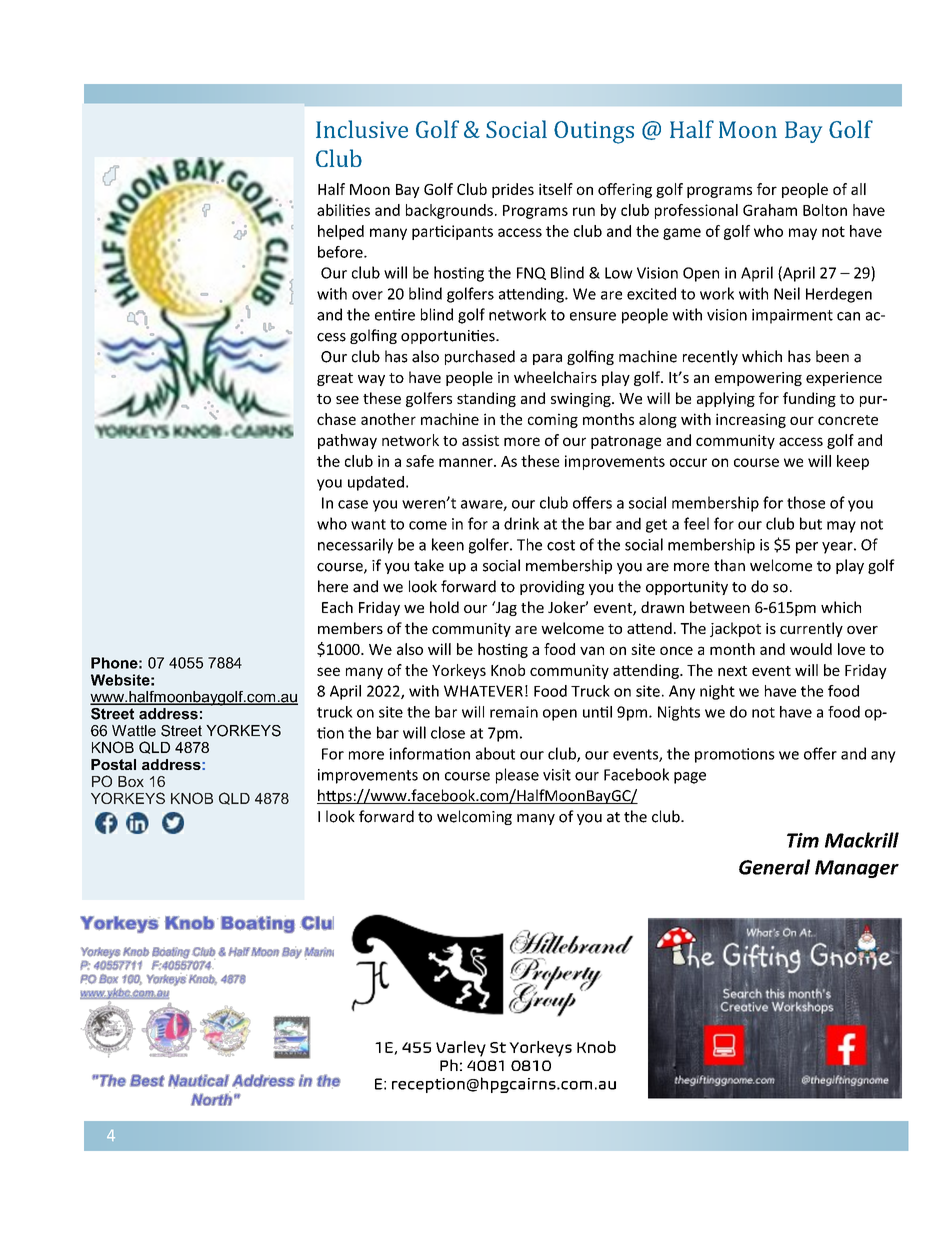  Describe the element at coordinates (337, 607) in the image. I see `Each` at that location.
